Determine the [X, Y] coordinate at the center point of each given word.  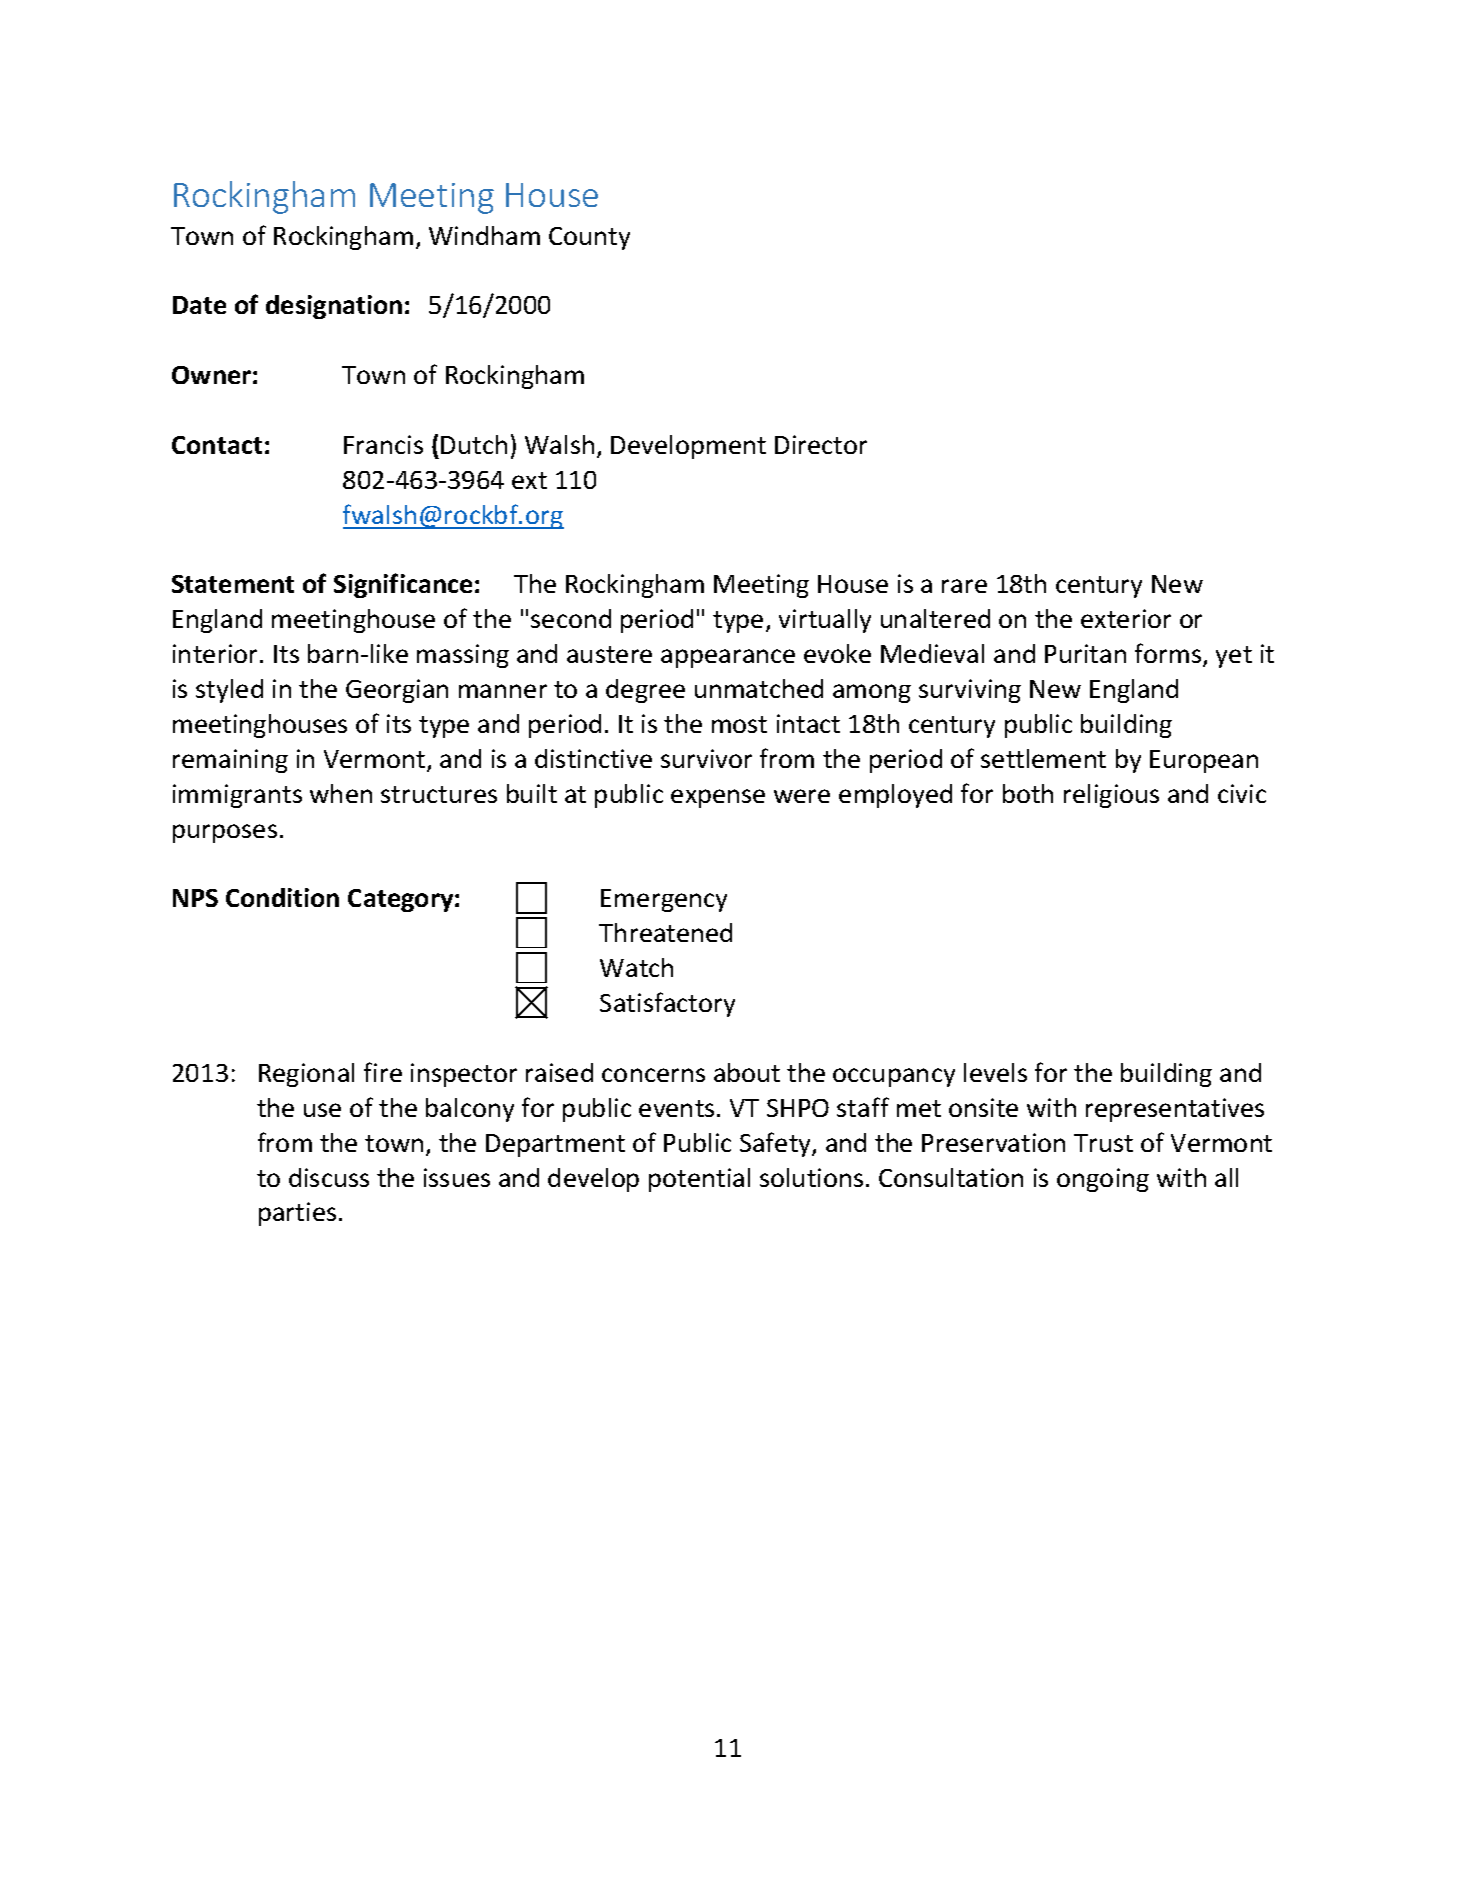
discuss [329, 1177]
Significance [403, 585]
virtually [825, 621]
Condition [282, 897]
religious [1111, 796]
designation [334, 307]
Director [821, 444]
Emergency [664, 900]
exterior [1126, 618]
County [589, 238]
